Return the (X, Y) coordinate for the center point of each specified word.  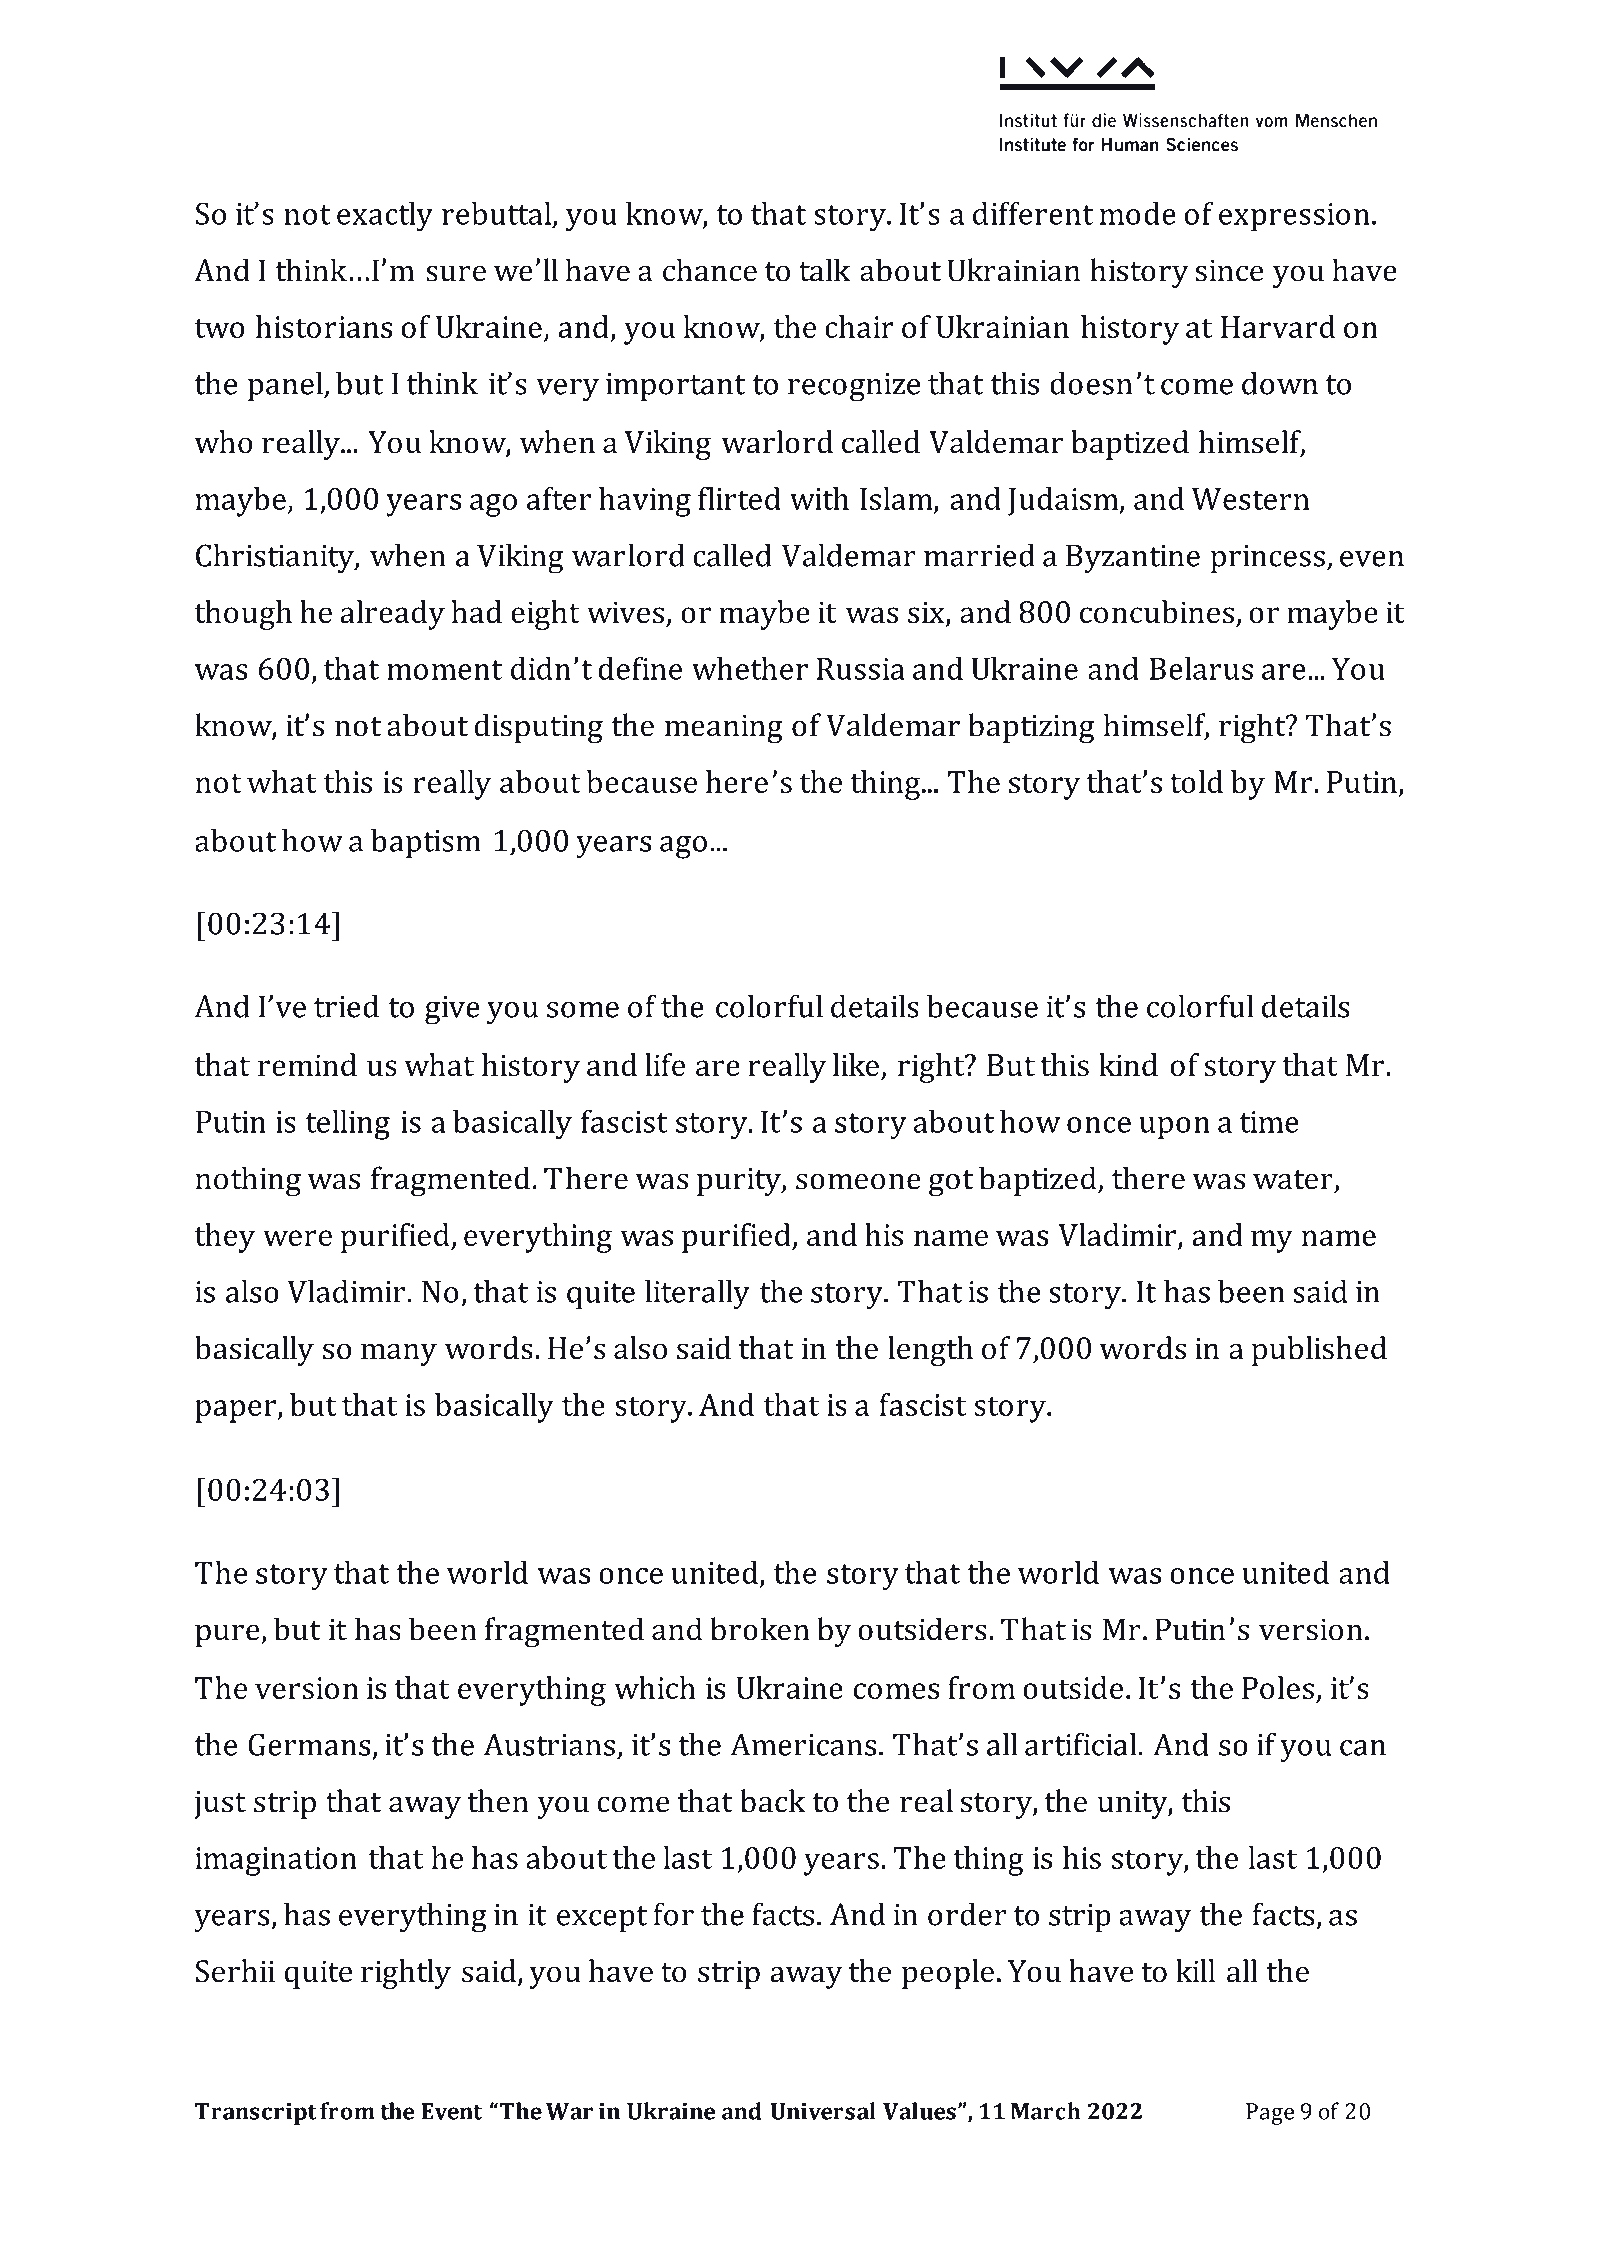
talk (824, 270)
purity (740, 1182)
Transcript (255, 2114)
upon (1174, 1128)
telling (348, 1125)
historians (324, 326)
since (1229, 271)
